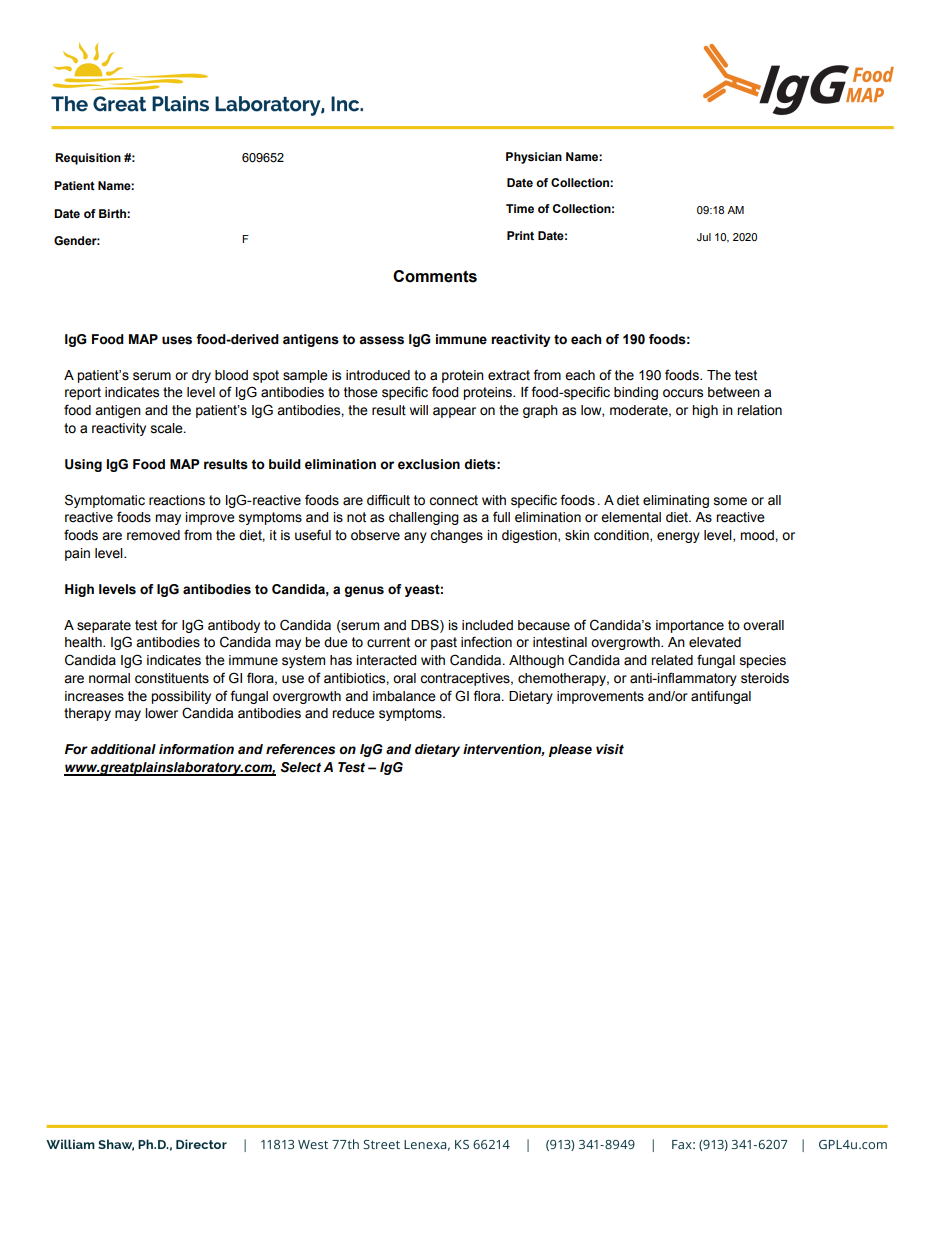 This document has width=952, height=1233. What do you see at coordinates (534, 158) in the document?
I see `Physician` at bounding box center [534, 158].
